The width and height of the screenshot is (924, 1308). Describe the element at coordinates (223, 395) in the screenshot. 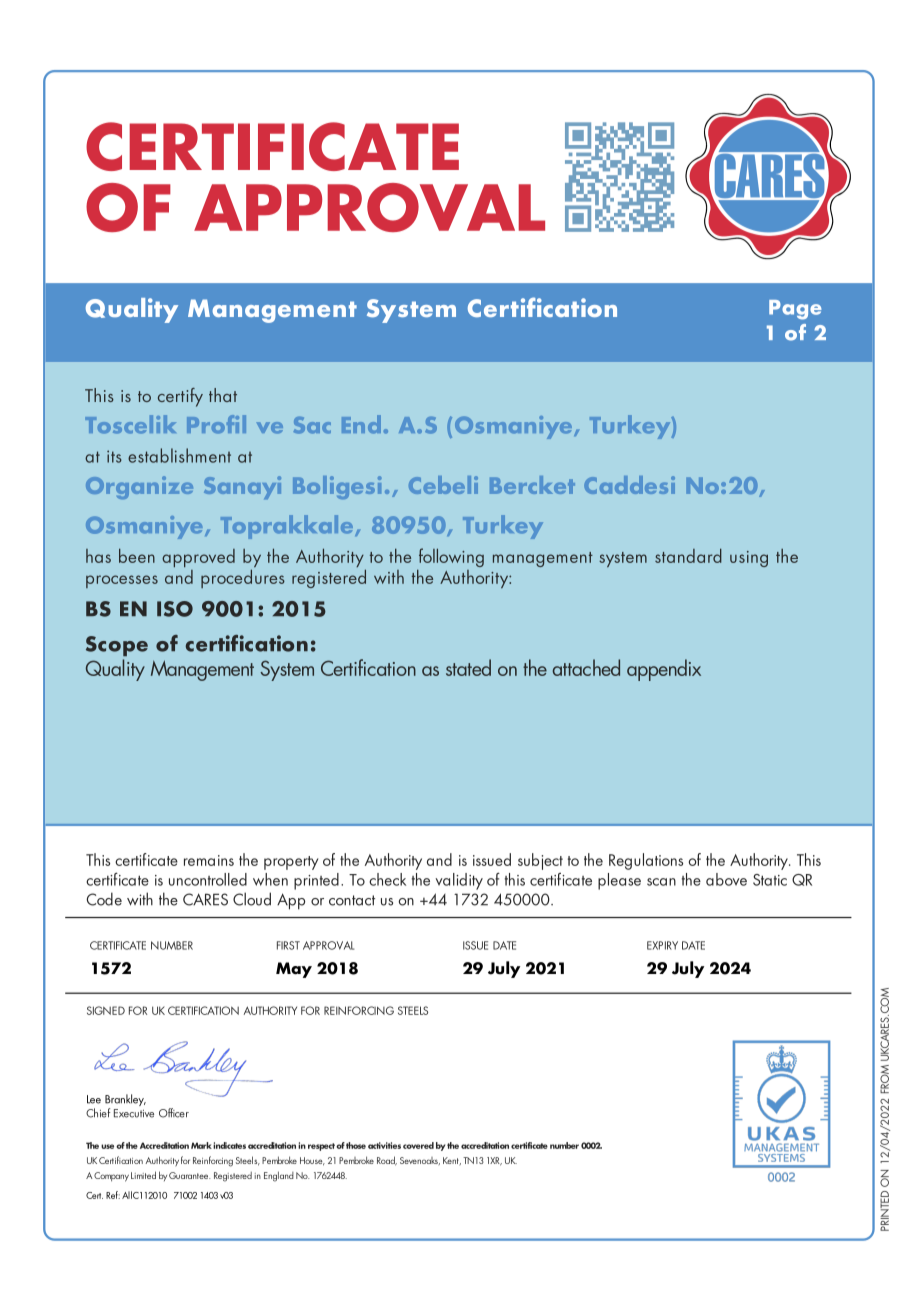

I see `that` at that location.
